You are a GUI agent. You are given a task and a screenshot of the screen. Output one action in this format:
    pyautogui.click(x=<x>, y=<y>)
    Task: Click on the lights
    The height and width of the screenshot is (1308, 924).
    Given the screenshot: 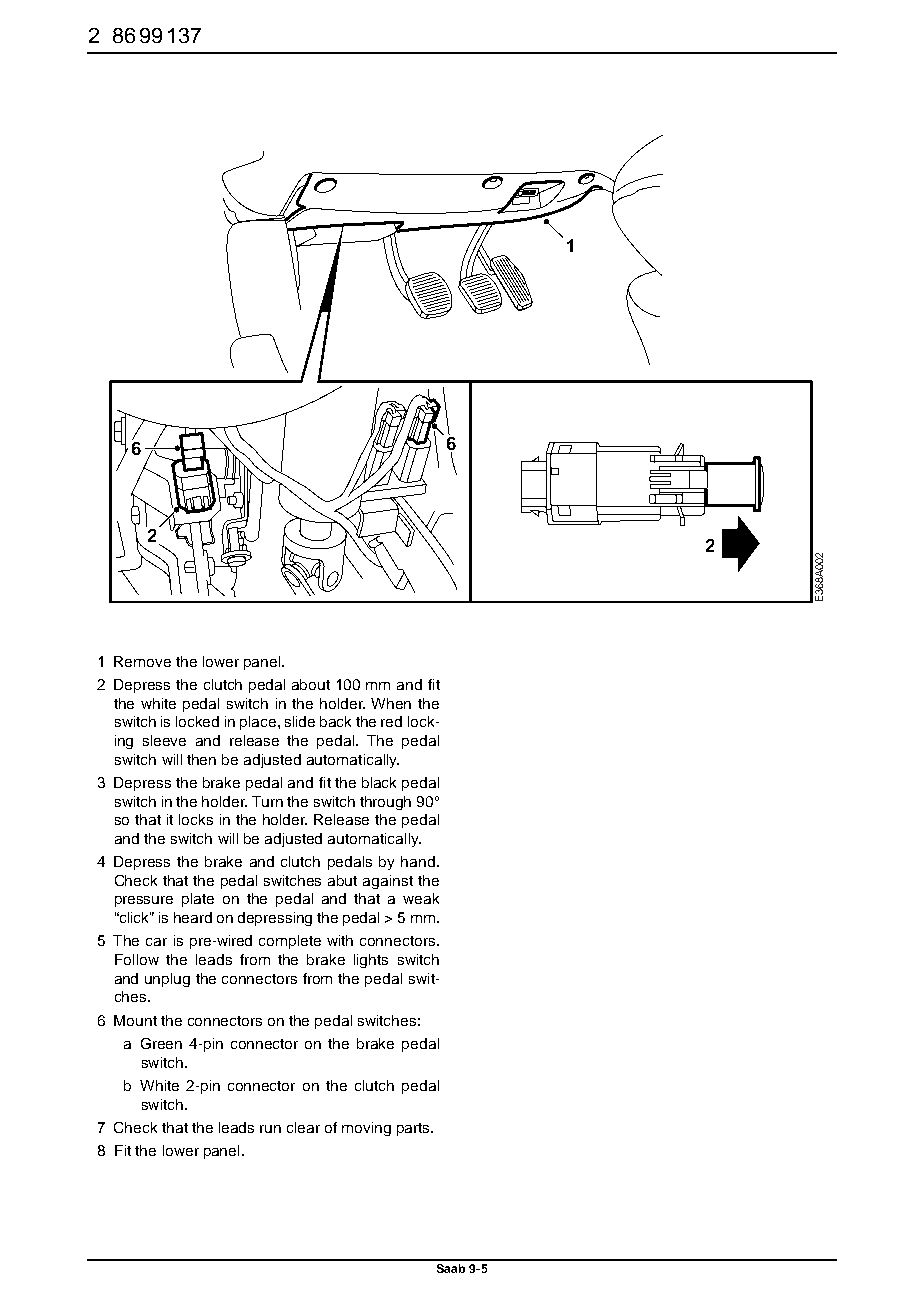 What is the action you would take?
    pyautogui.click(x=371, y=961)
